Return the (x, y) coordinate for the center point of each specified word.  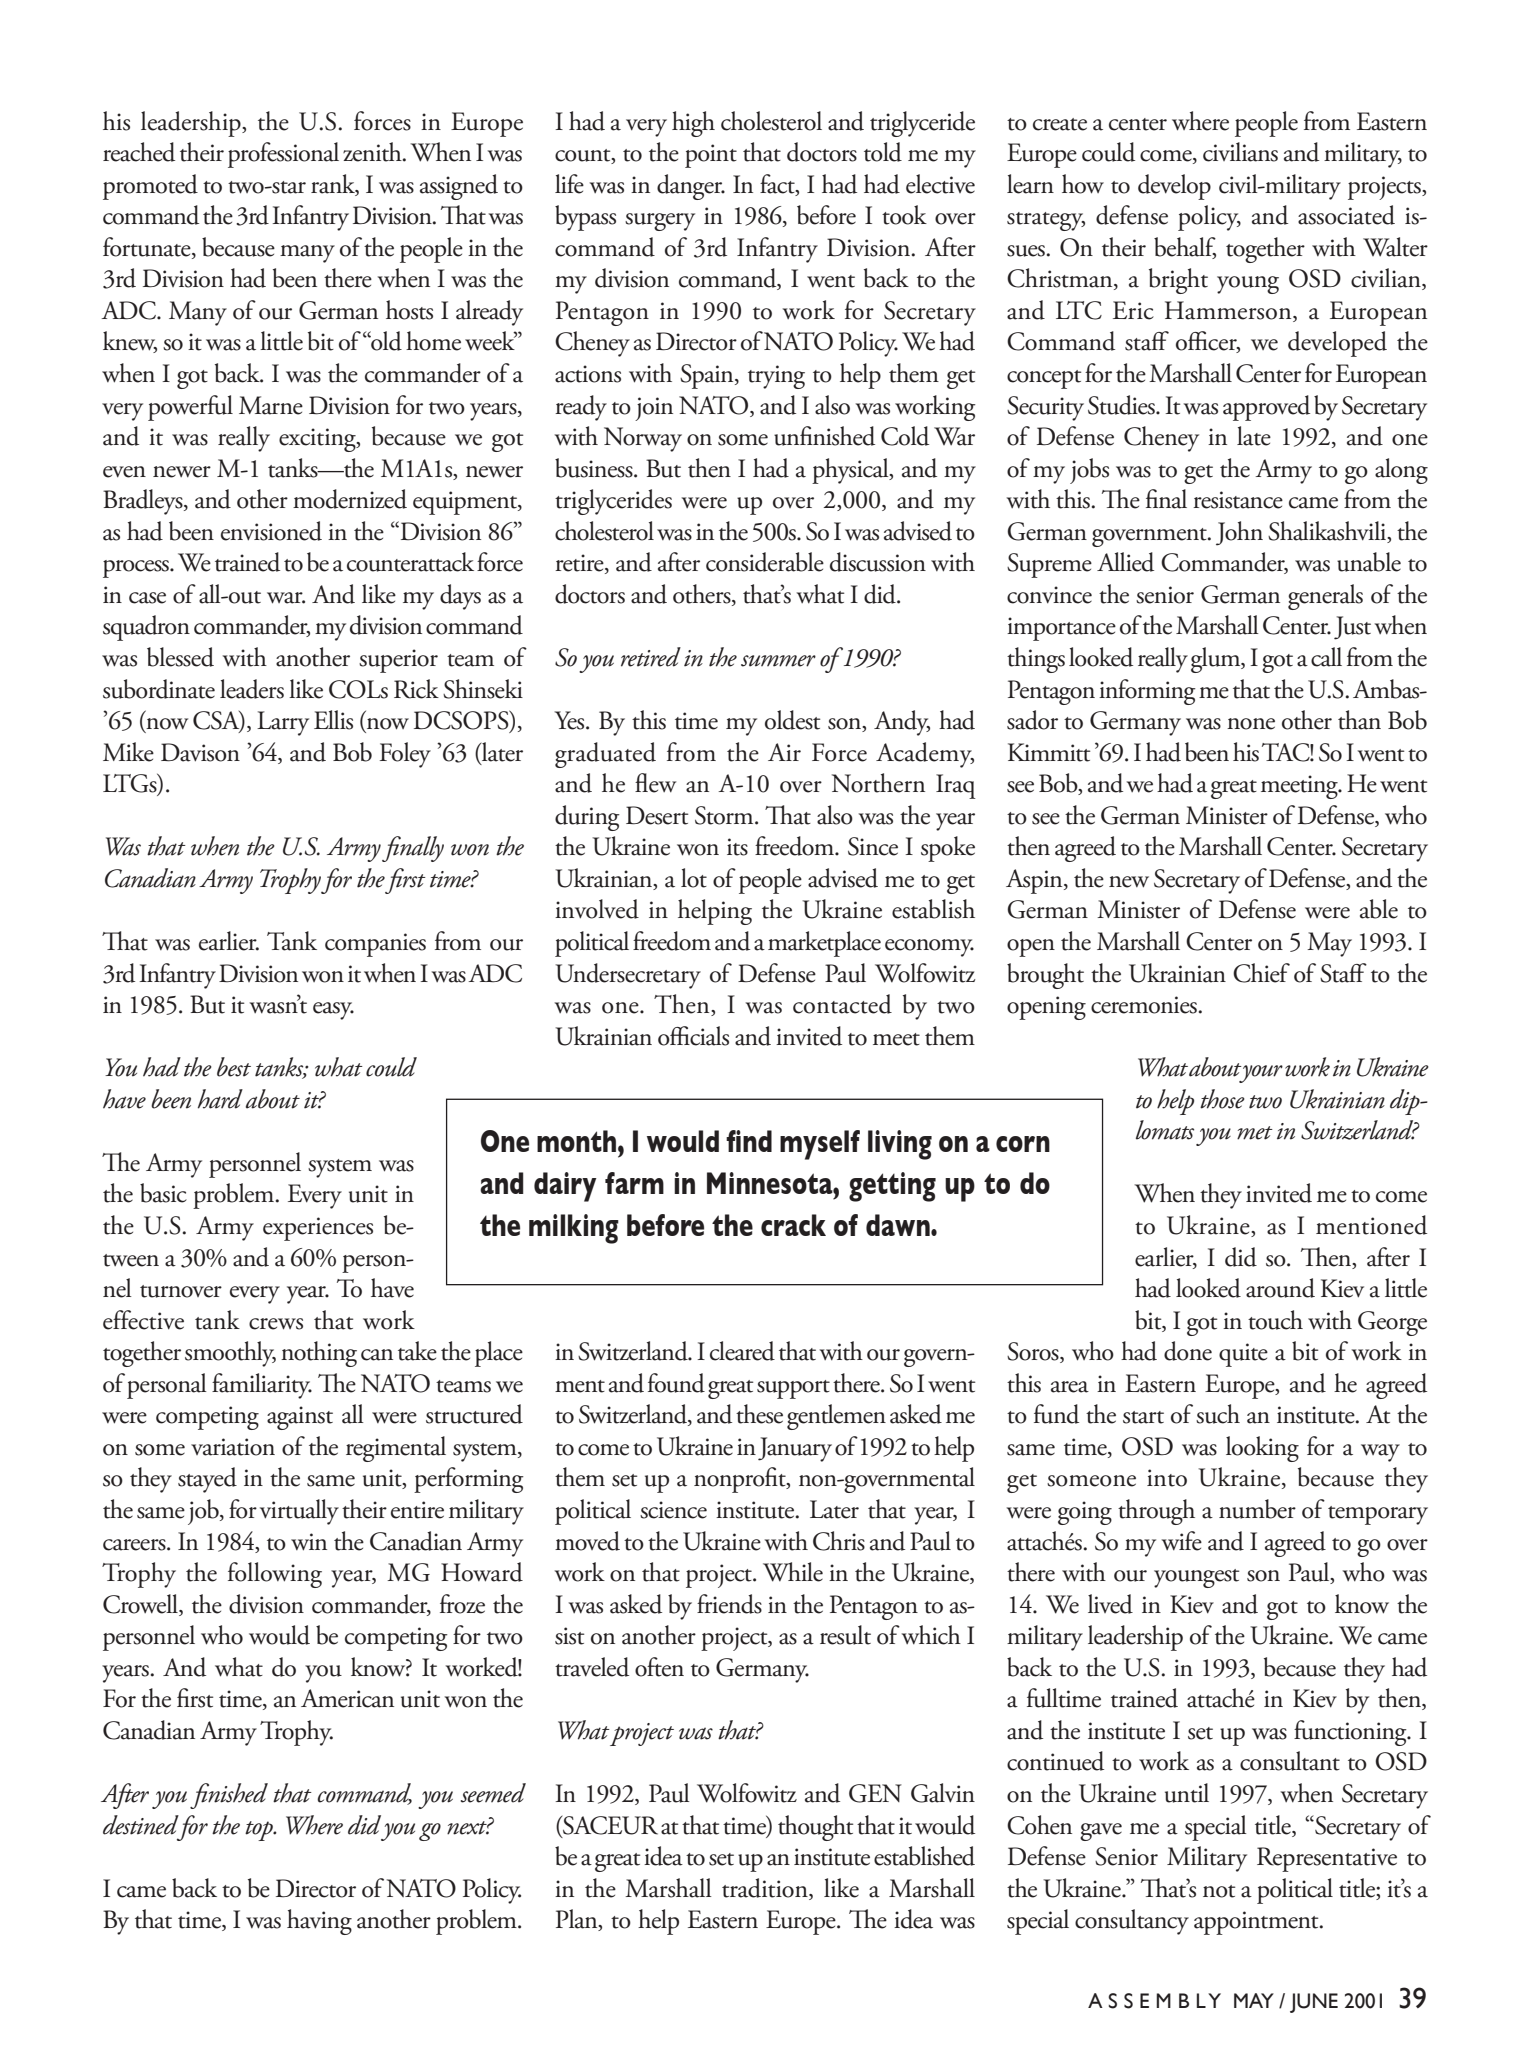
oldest (792, 720)
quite (1243, 1355)
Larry (283, 723)
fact (778, 184)
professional (283, 155)
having (319, 1922)
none (1251, 724)
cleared (742, 1351)
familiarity (262, 1386)
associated (1346, 215)
